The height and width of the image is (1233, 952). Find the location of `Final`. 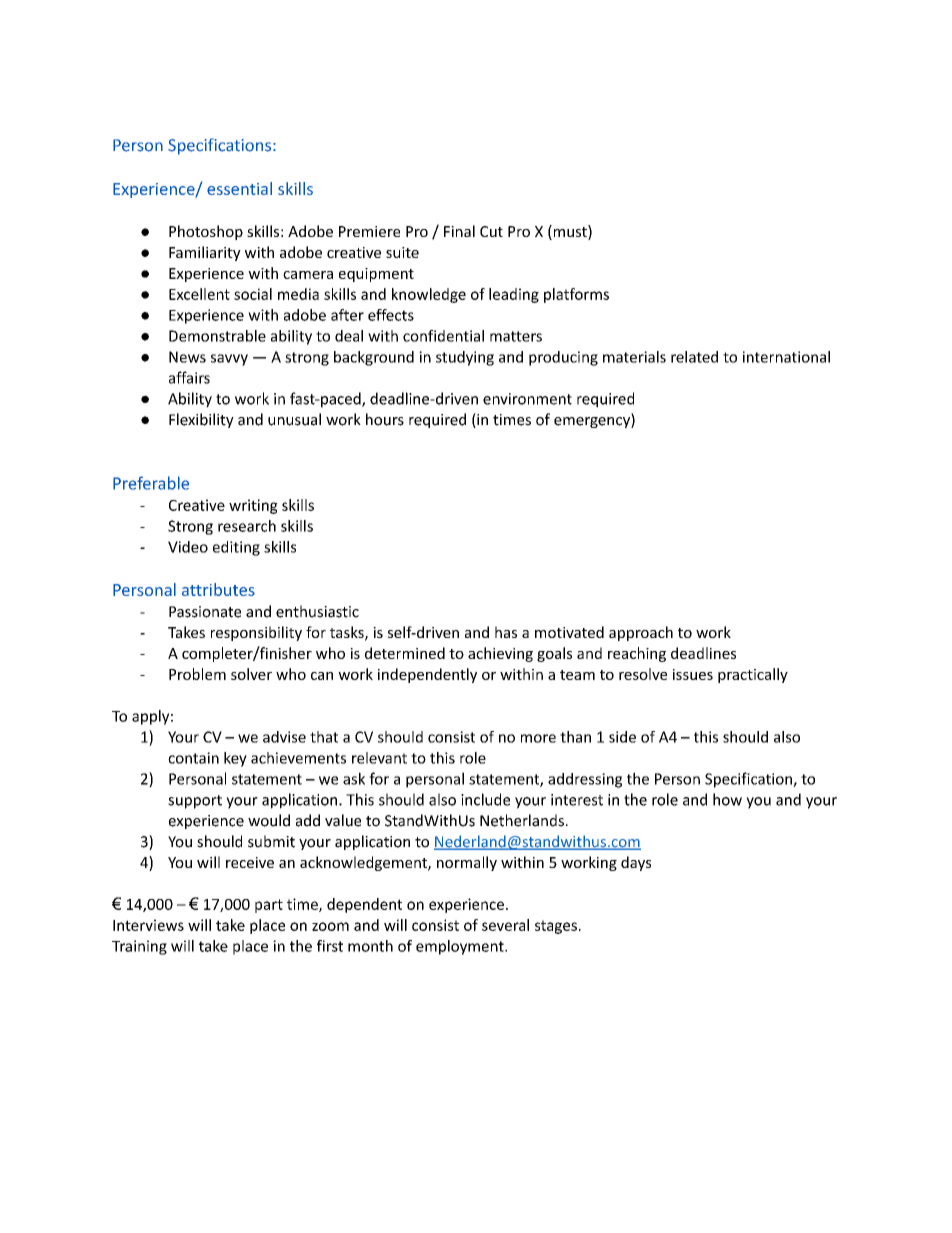

Final is located at coordinates (459, 231).
